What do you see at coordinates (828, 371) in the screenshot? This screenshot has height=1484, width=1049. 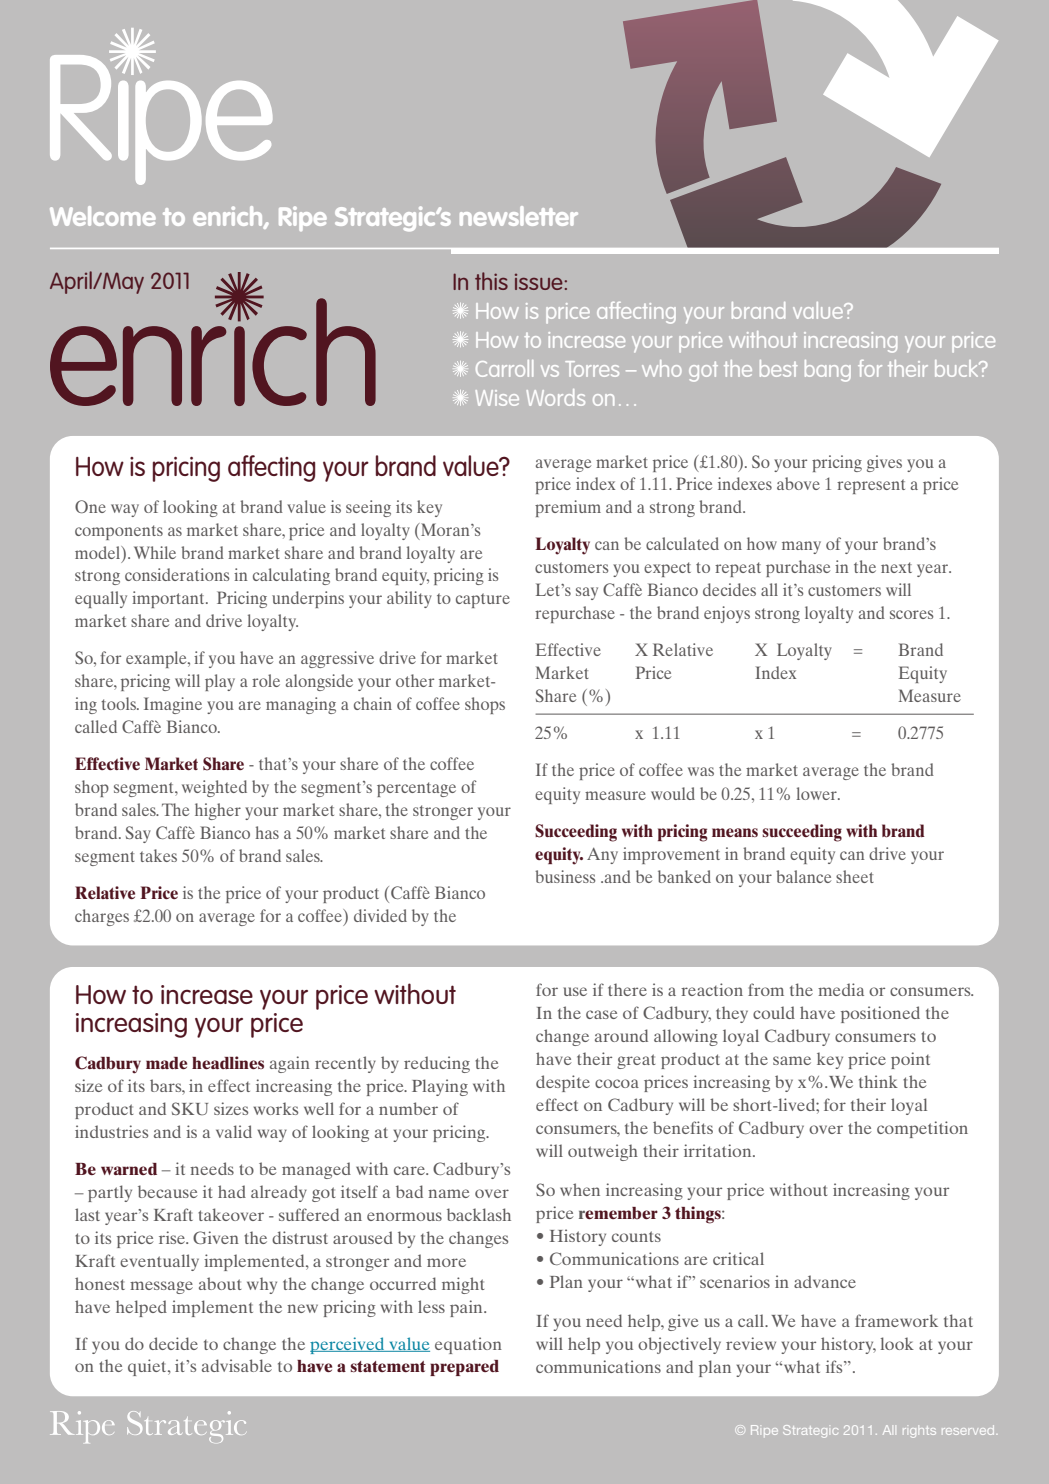 I see `bang` at bounding box center [828, 371].
